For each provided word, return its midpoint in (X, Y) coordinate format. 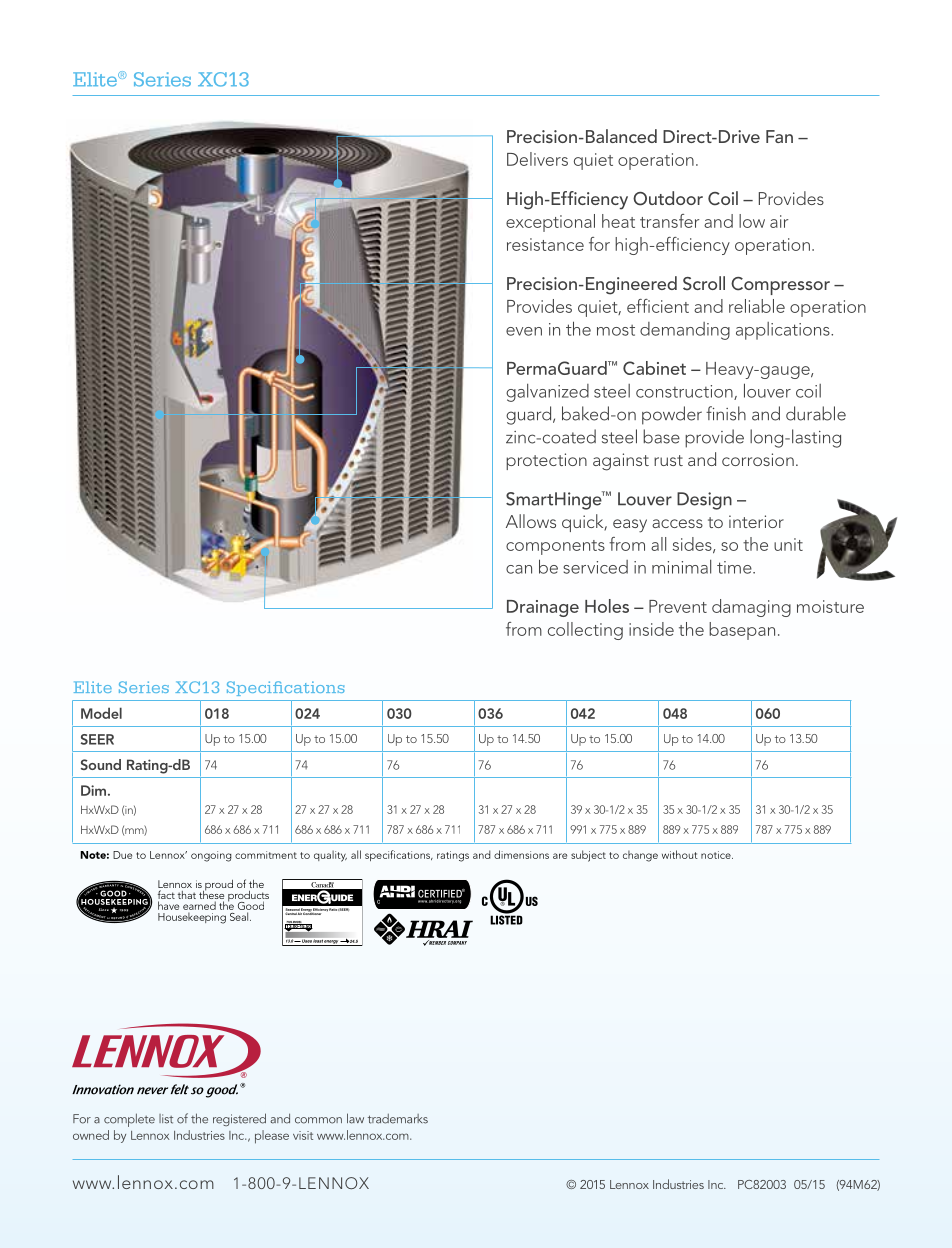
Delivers (537, 159)
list (166, 1119)
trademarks (398, 1119)
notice (717, 855)
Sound (101, 764)
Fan (779, 136)
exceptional (550, 223)
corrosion (758, 459)
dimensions (521, 854)
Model (101, 713)
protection (546, 461)
